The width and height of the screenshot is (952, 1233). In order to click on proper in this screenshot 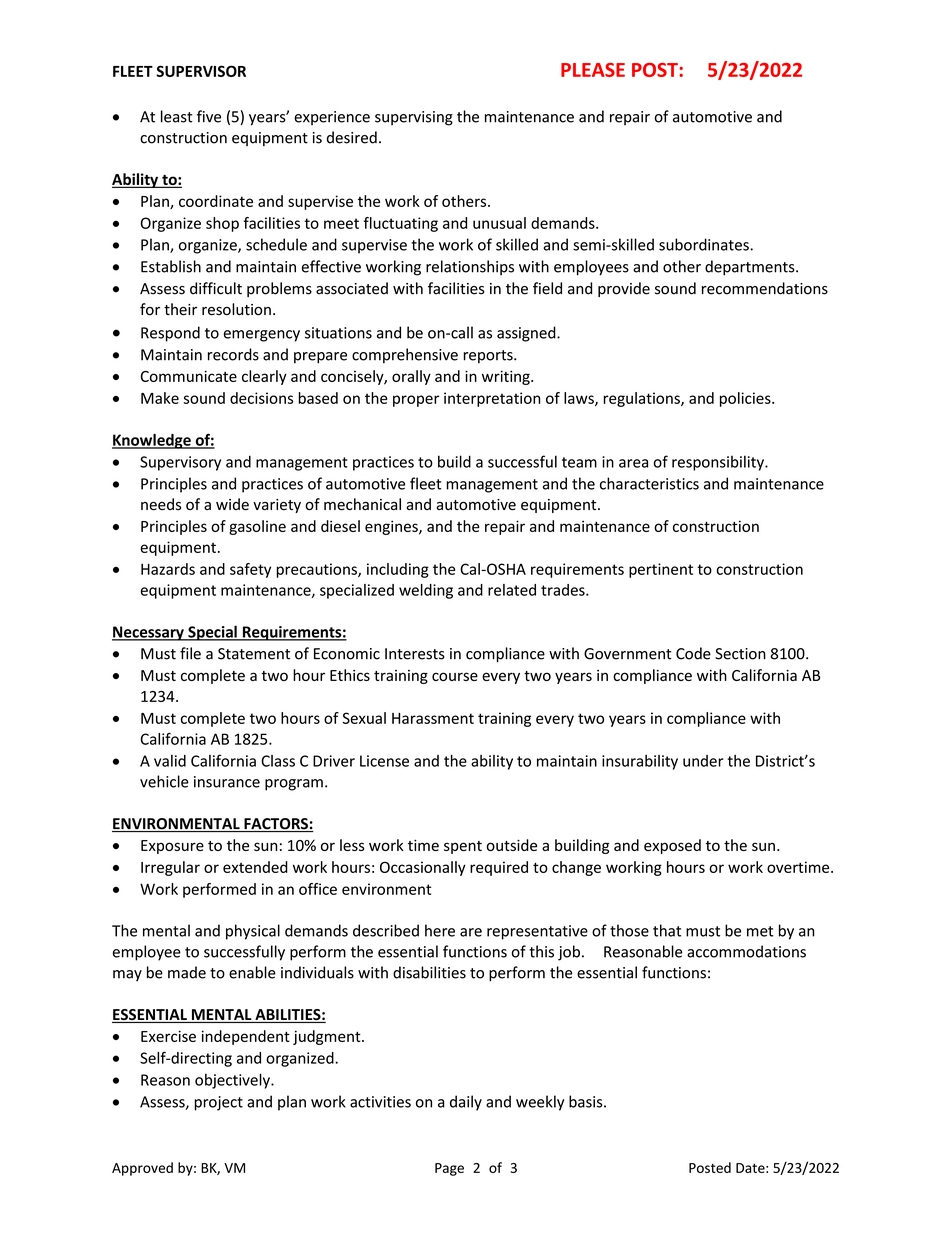, I will do `click(416, 401)`.
